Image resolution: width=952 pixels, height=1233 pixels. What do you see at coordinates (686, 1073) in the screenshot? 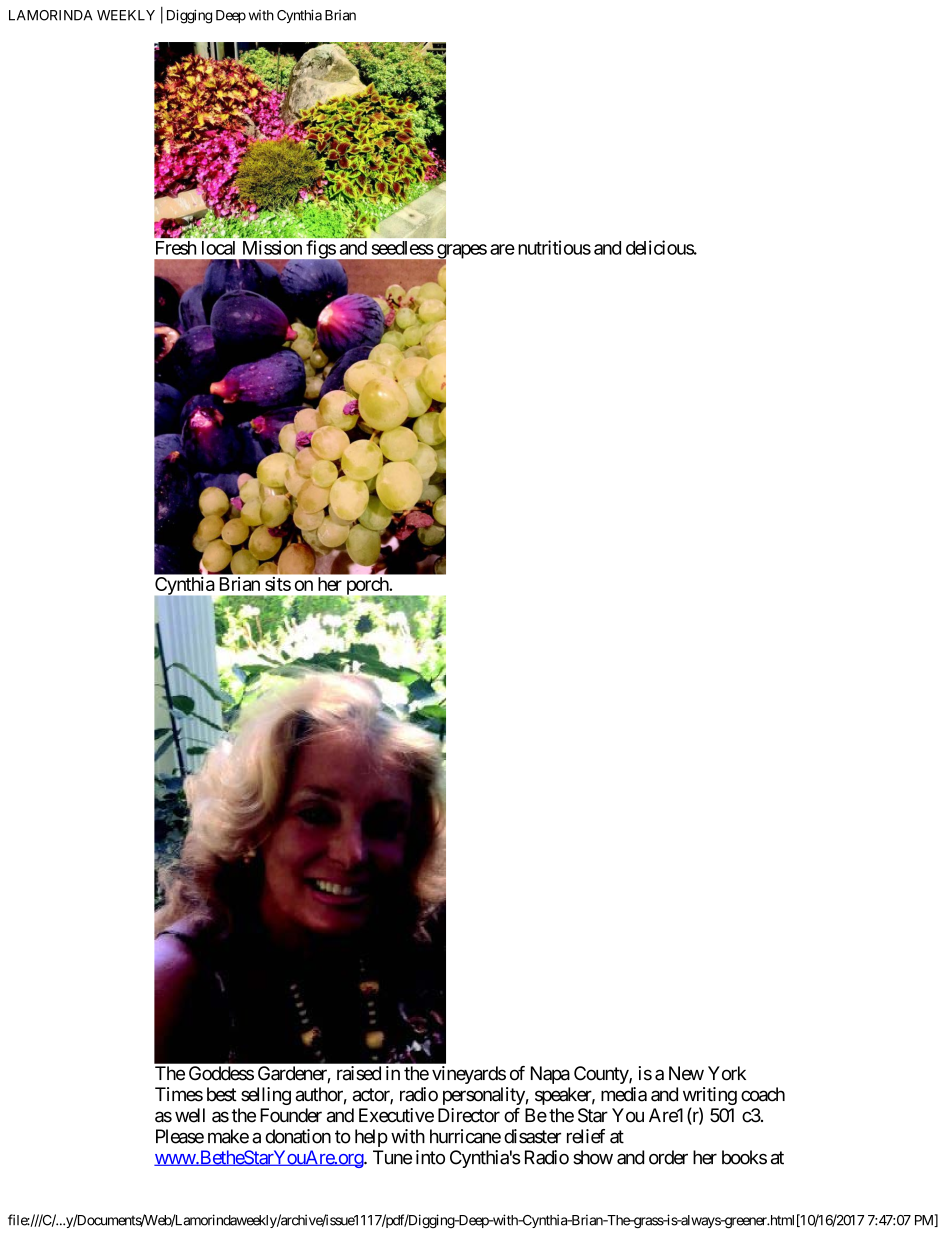
I see `New` at bounding box center [686, 1073].
